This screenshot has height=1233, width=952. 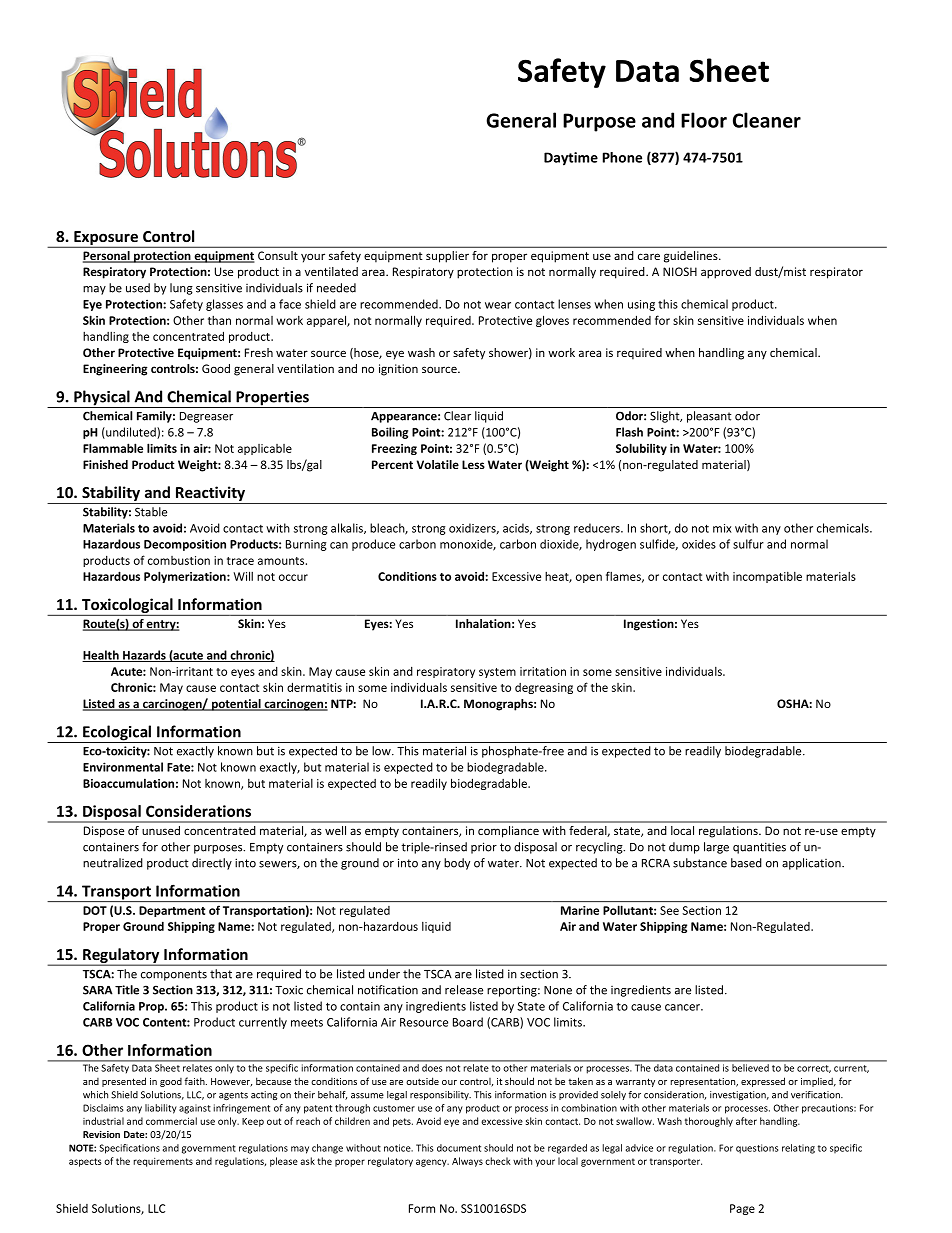 I want to click on Floor, so click(x=704, y=120).
